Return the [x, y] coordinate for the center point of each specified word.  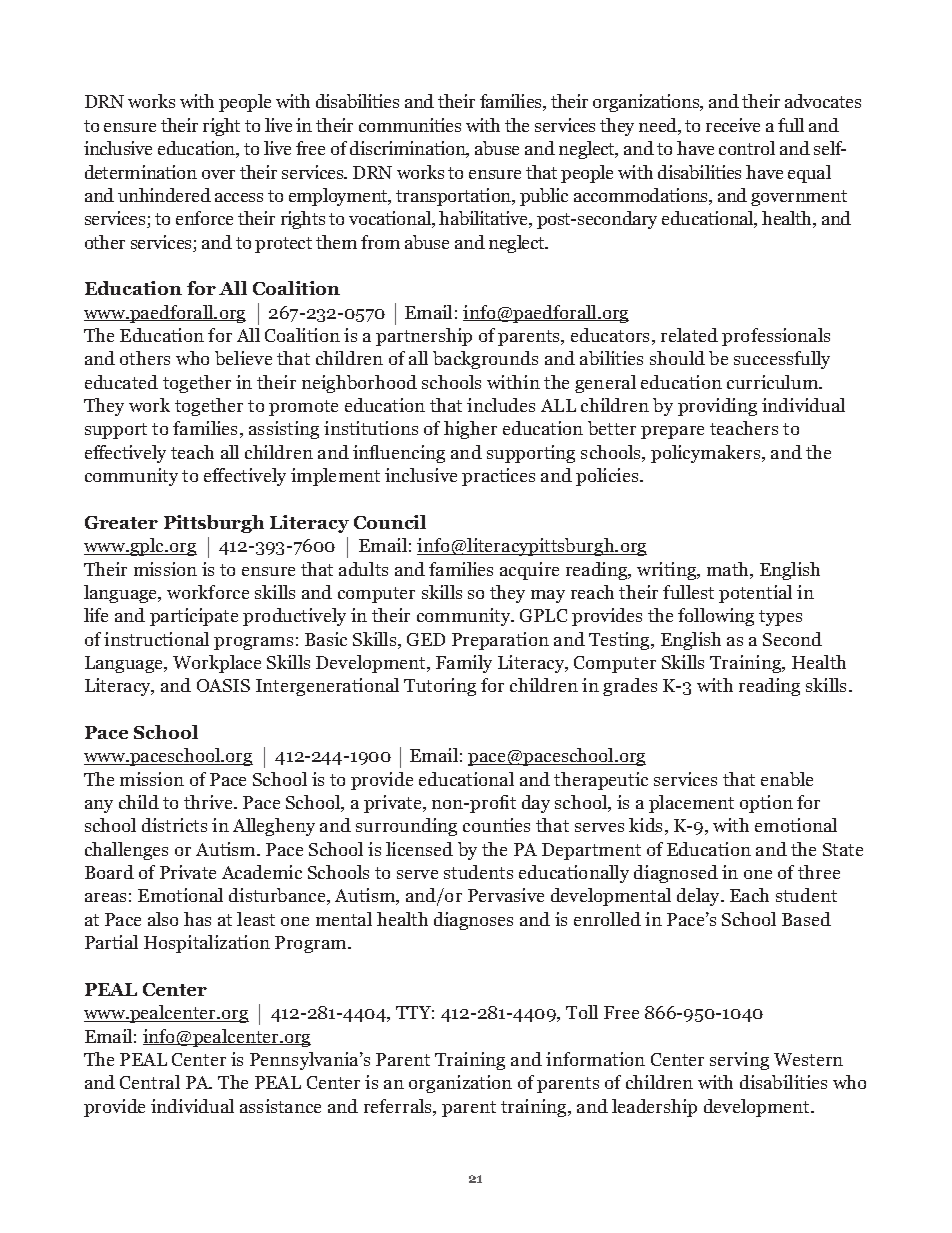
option [766, 804]
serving [739, 1061]
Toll [582, 1012]
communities [410, 125]
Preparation [500, 641]
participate [194, 617]
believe [243, 358]
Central [150, 1082]
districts [174, 825]
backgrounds [485, 360]
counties [496, 825]
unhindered [164, 195]
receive [733, 125]
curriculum [774, 382]
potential [755, 594]
